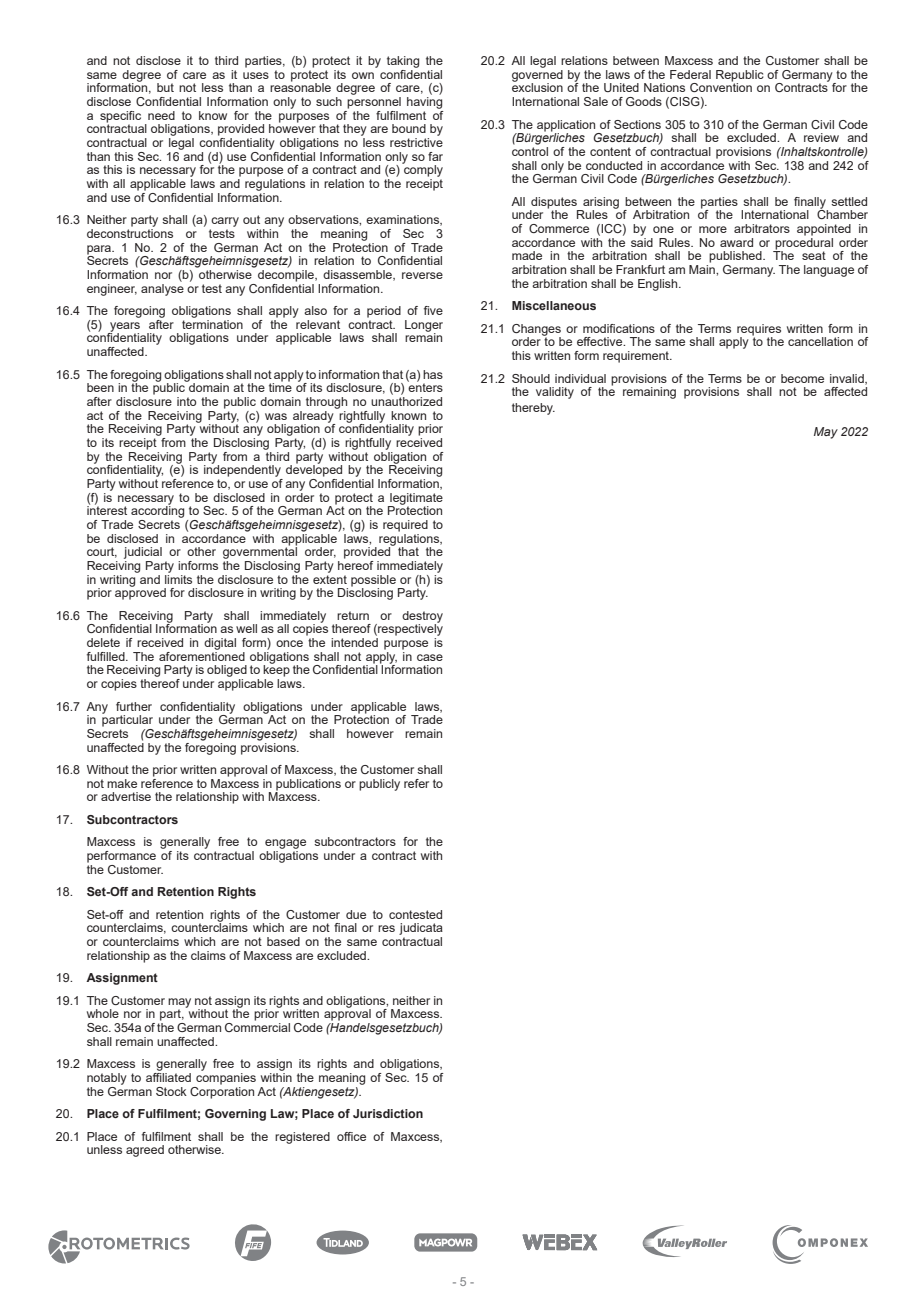  I want to click on termination, so click(212, 323).
